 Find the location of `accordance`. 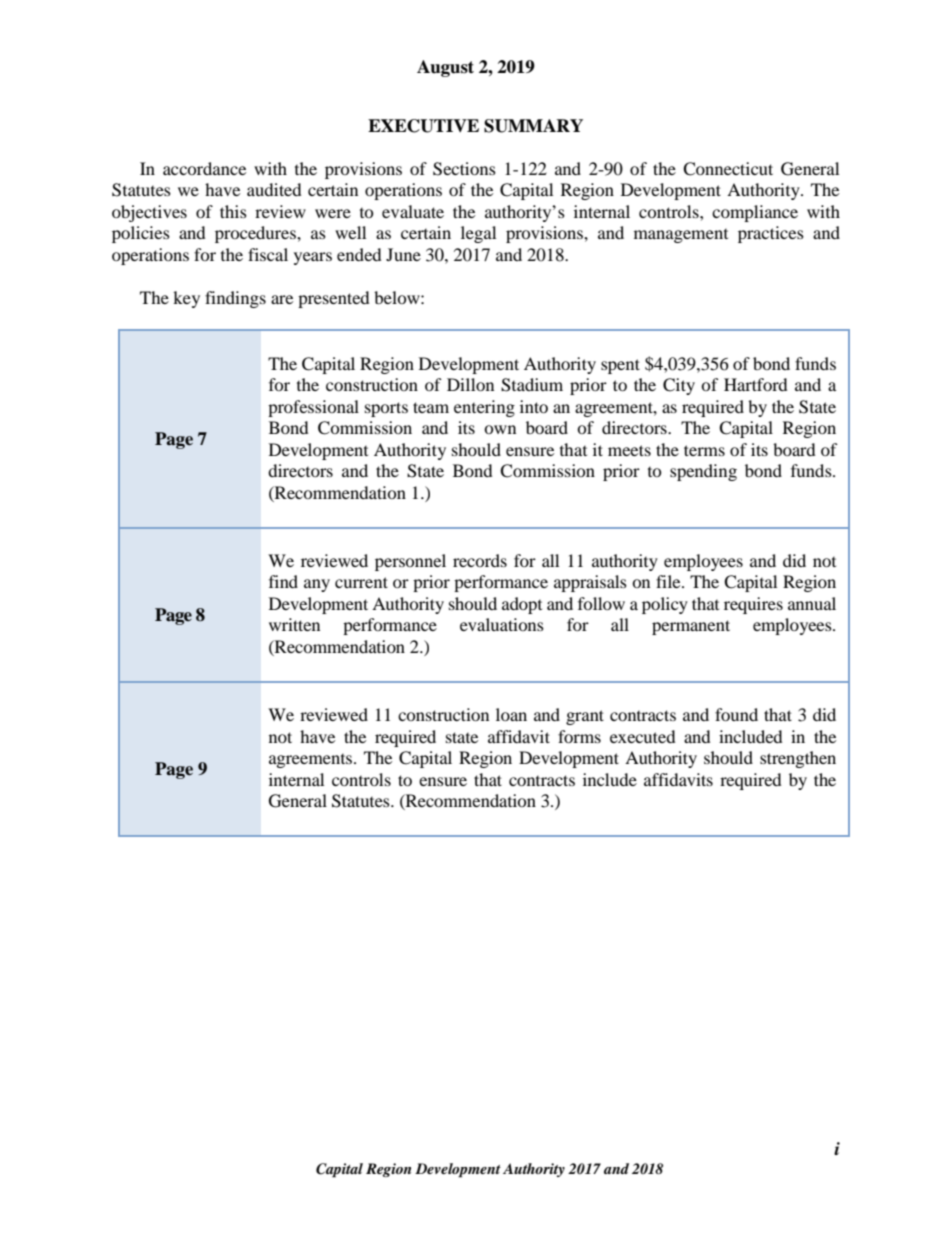

accordance is located at coordinates (204, 168).
